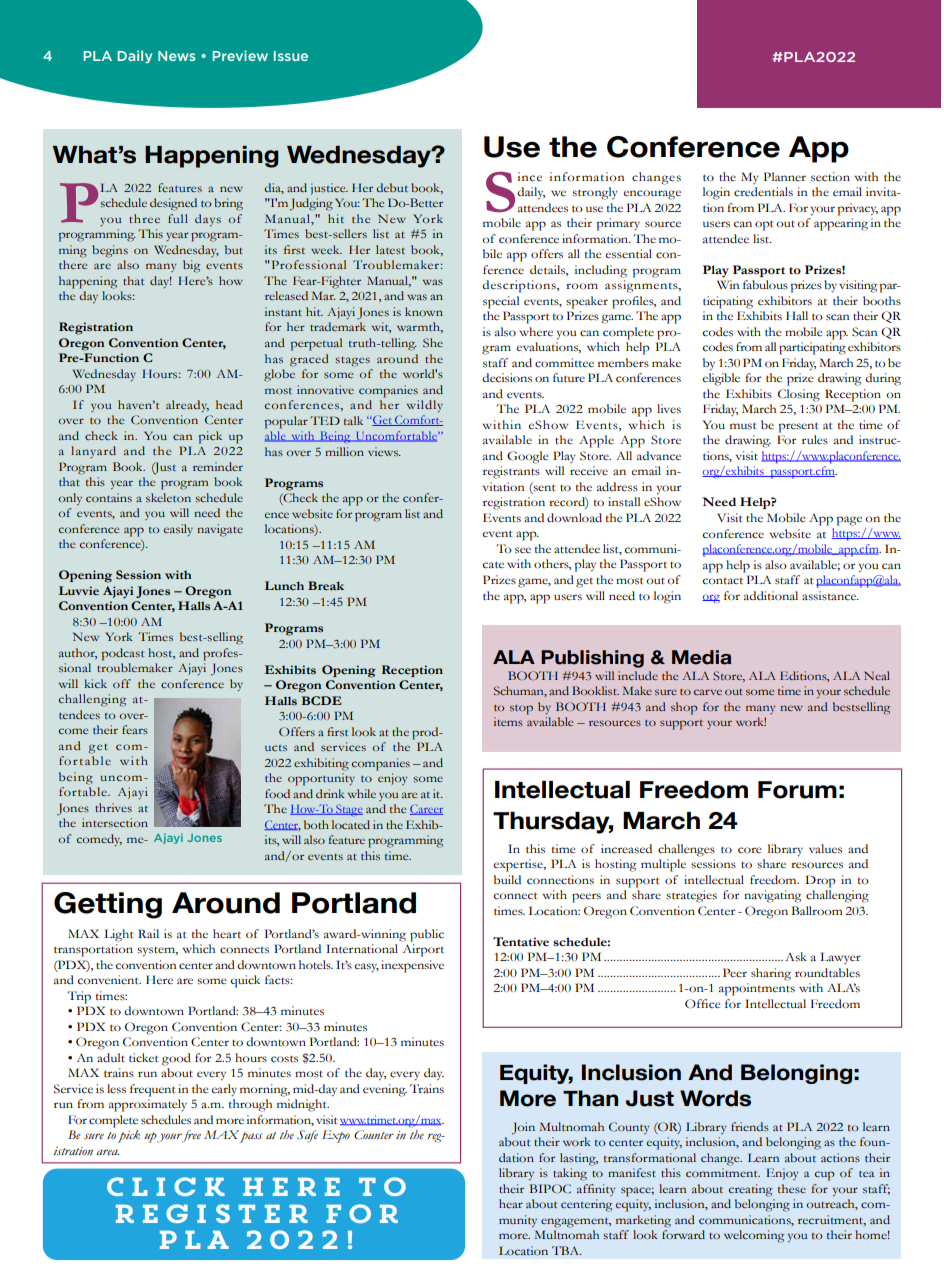 The image size is (944, 1288). I want to click on News, so click(176, 56).
